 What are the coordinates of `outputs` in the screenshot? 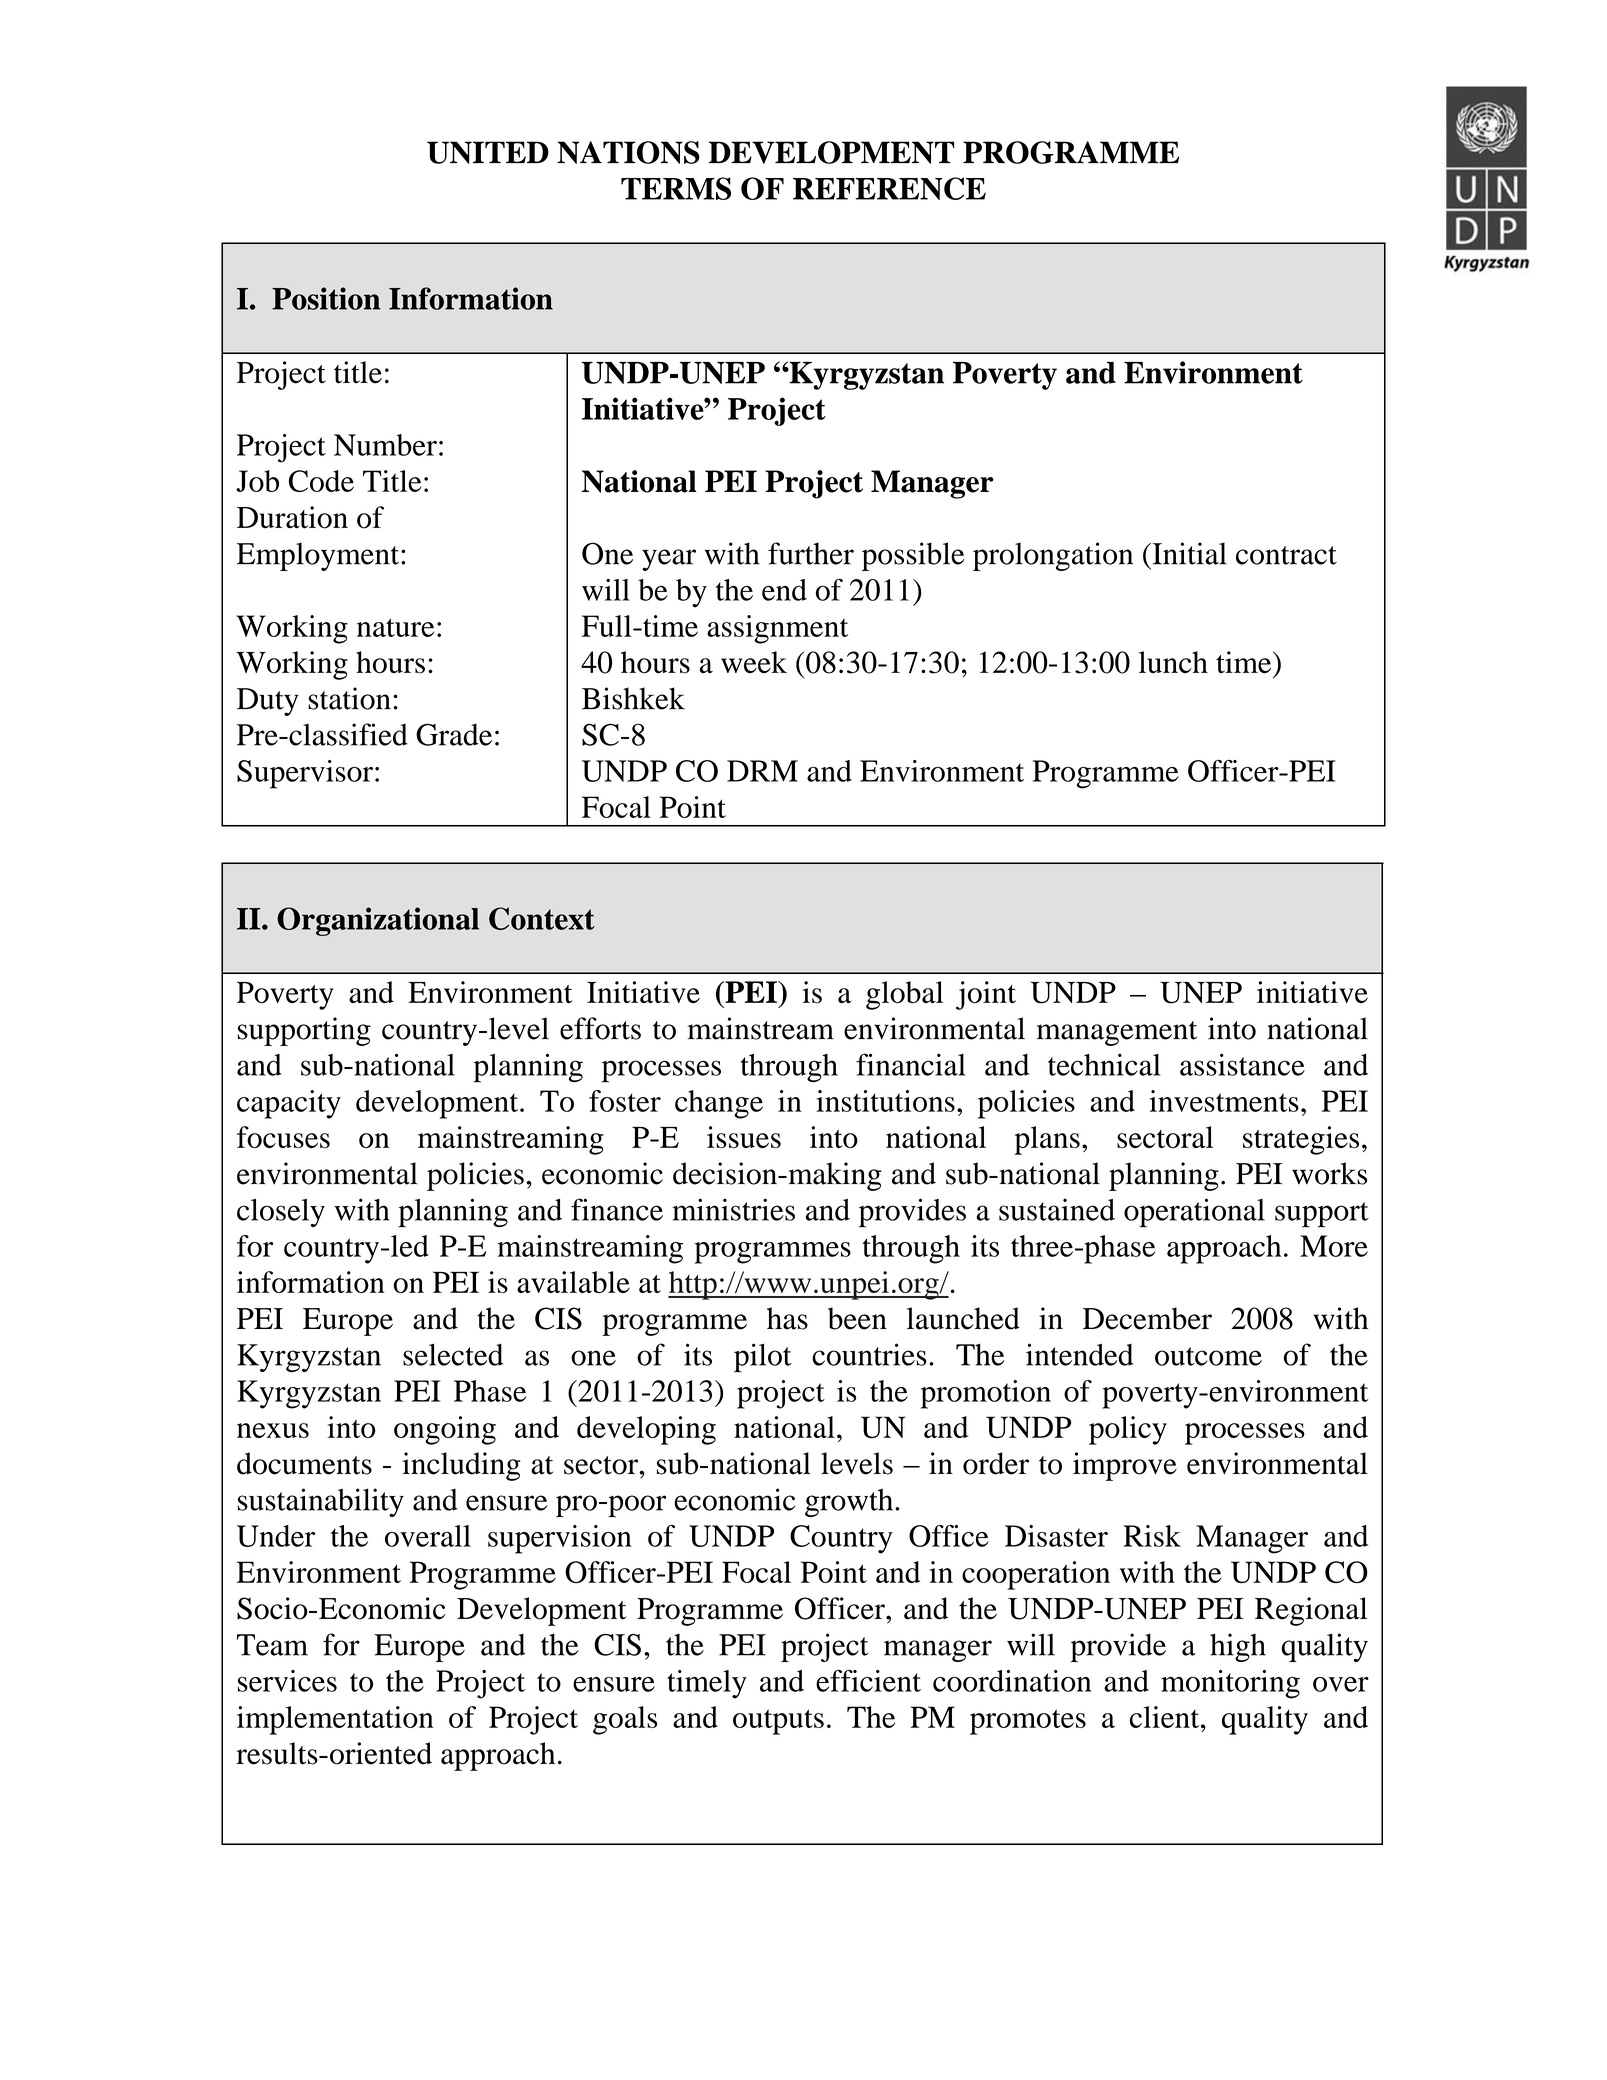 It's located at (778, 1722).
